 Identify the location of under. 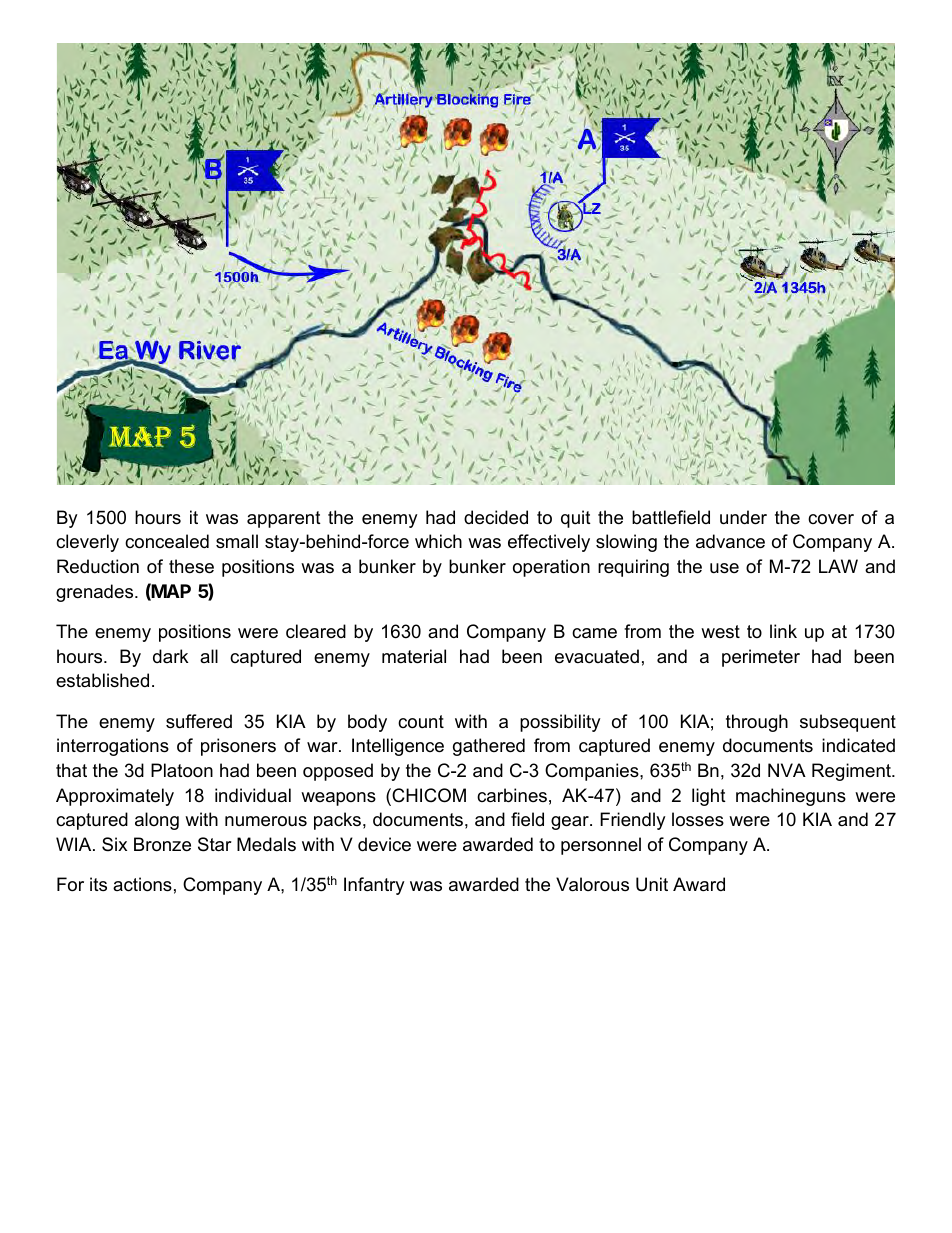
(743, 517).
